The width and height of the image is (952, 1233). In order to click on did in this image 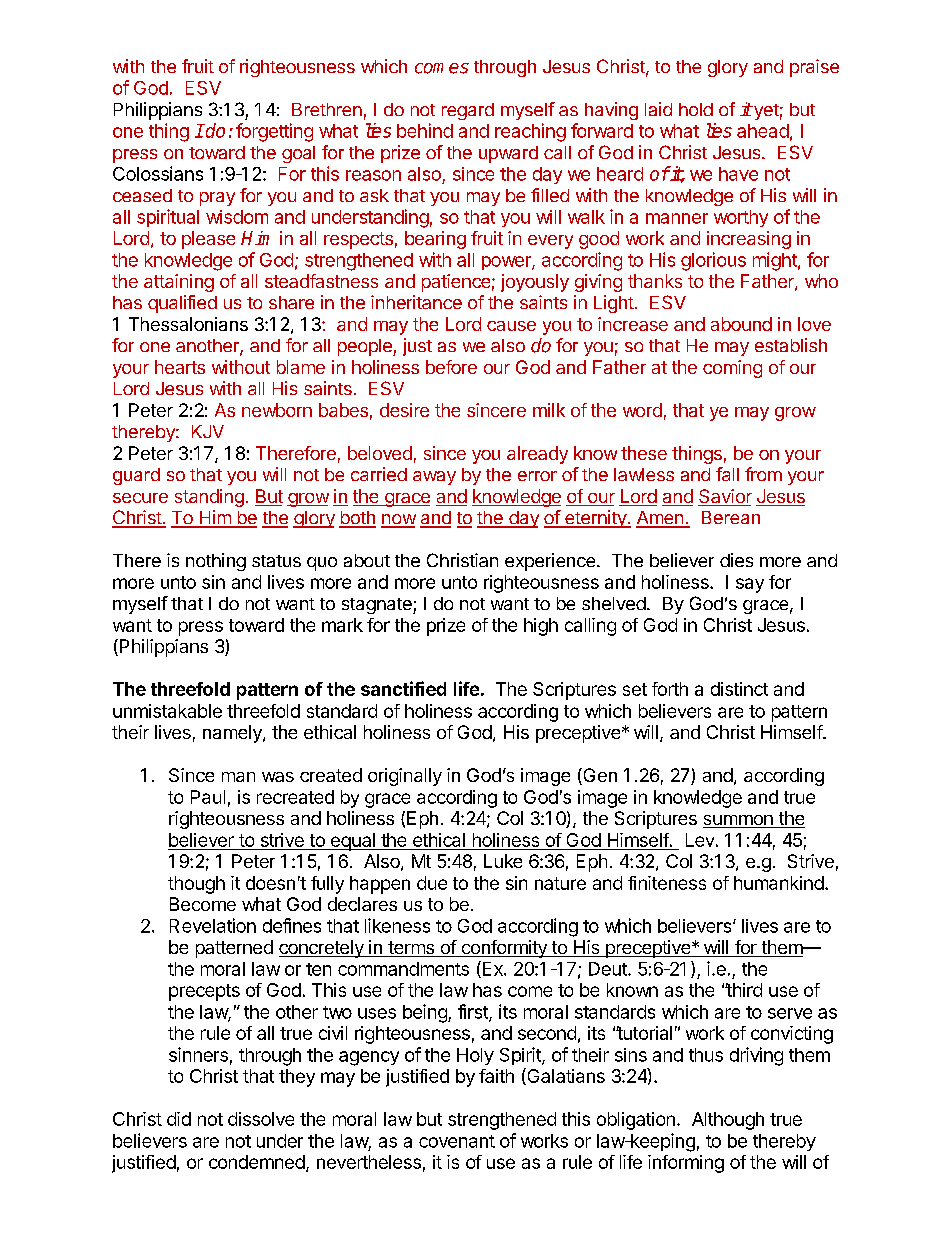, I will do `click(179, 1119)`.
